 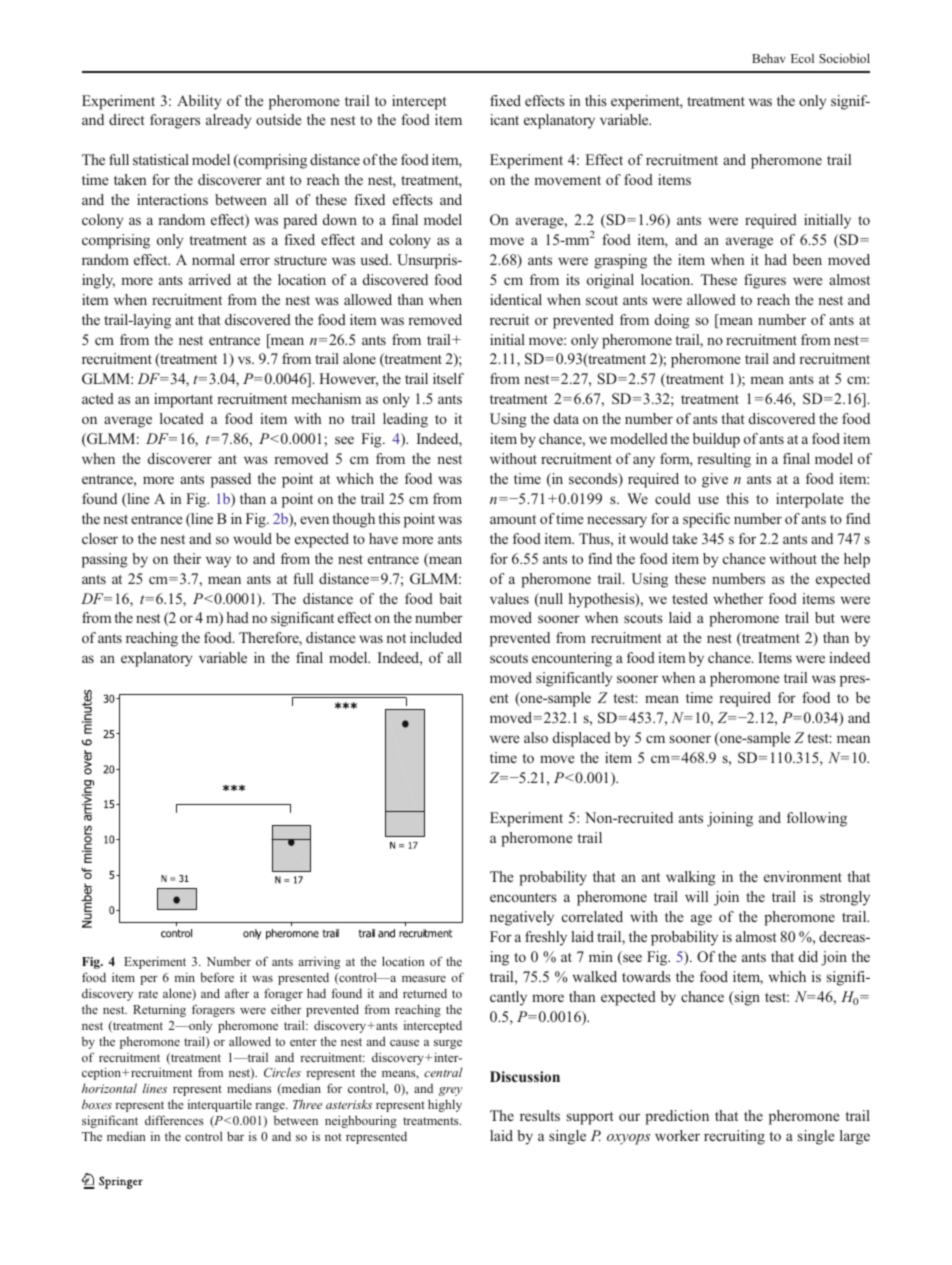 What do you see at coordinates (738, 598) in the page?
I see `whether` at bounding box center [738, 598].
